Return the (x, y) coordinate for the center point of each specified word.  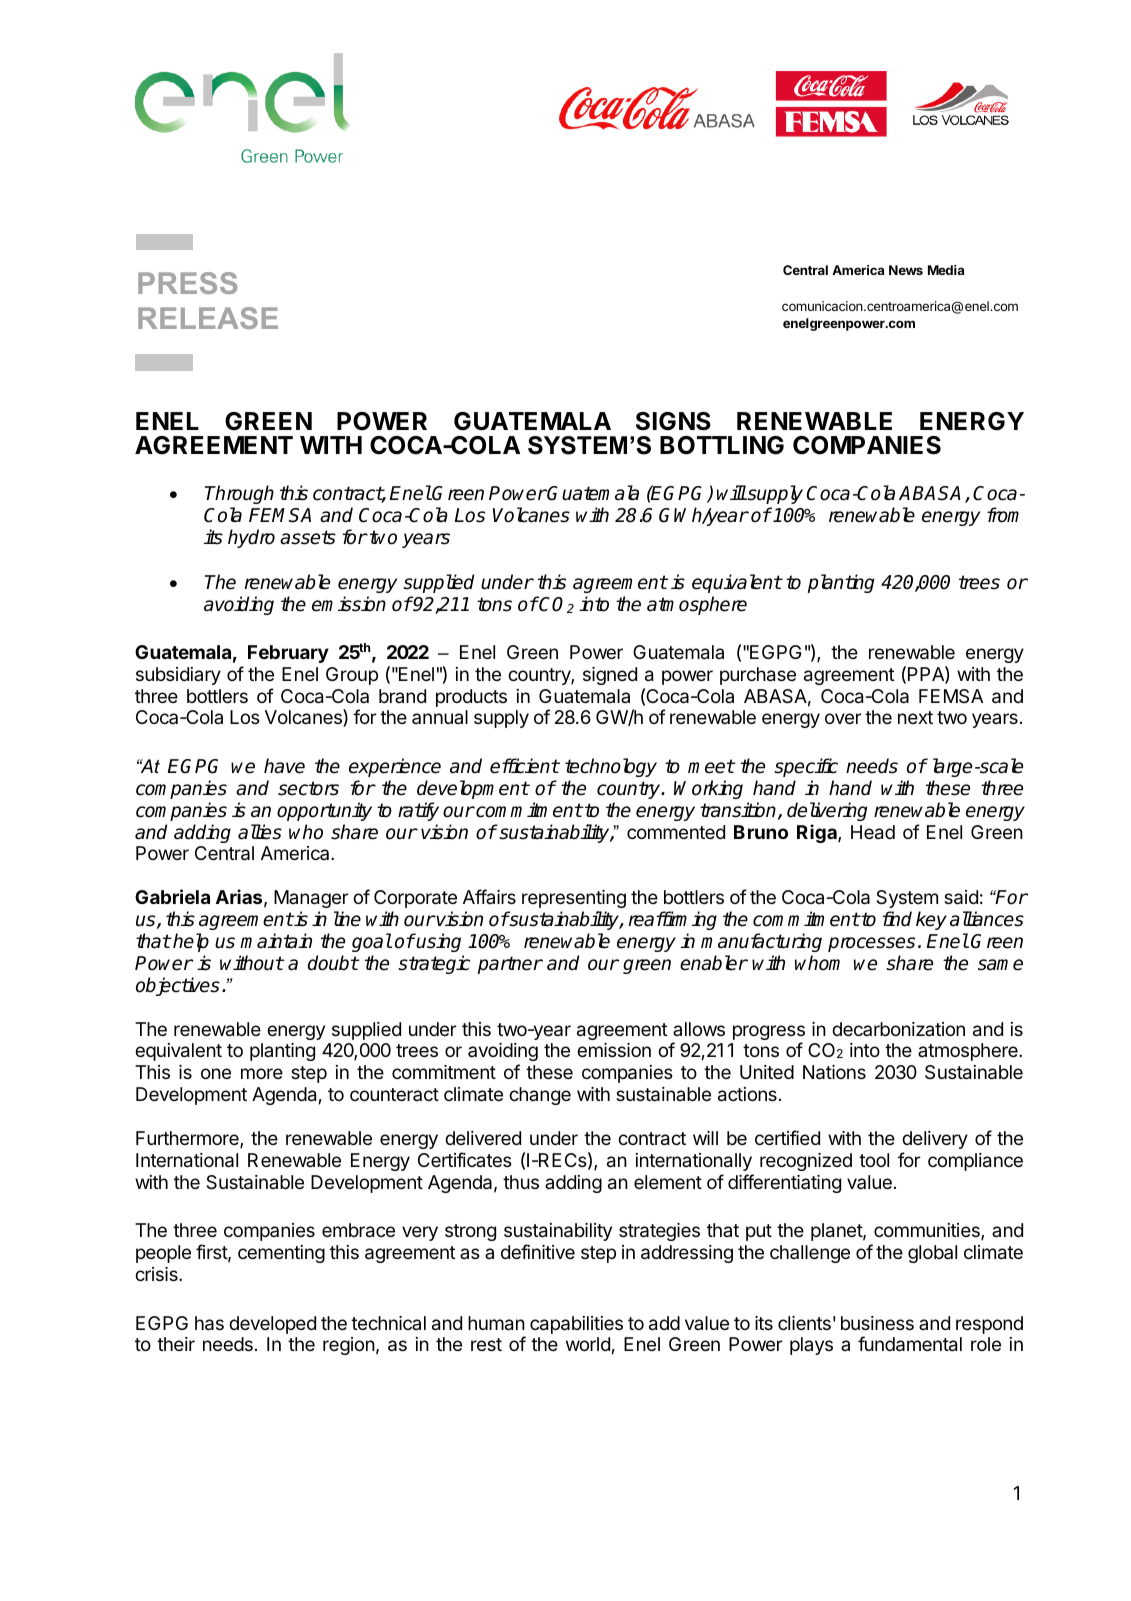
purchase (758, 676)
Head (873, 832)
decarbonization (898, 1029)
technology (611, 767)
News (906, 270)
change (540, 1096)
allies (260, 832)
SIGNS (673, 421)
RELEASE (208, 318)
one (216, 1073)
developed (272, 1325)
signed (610, 676)
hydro (251, 538)
